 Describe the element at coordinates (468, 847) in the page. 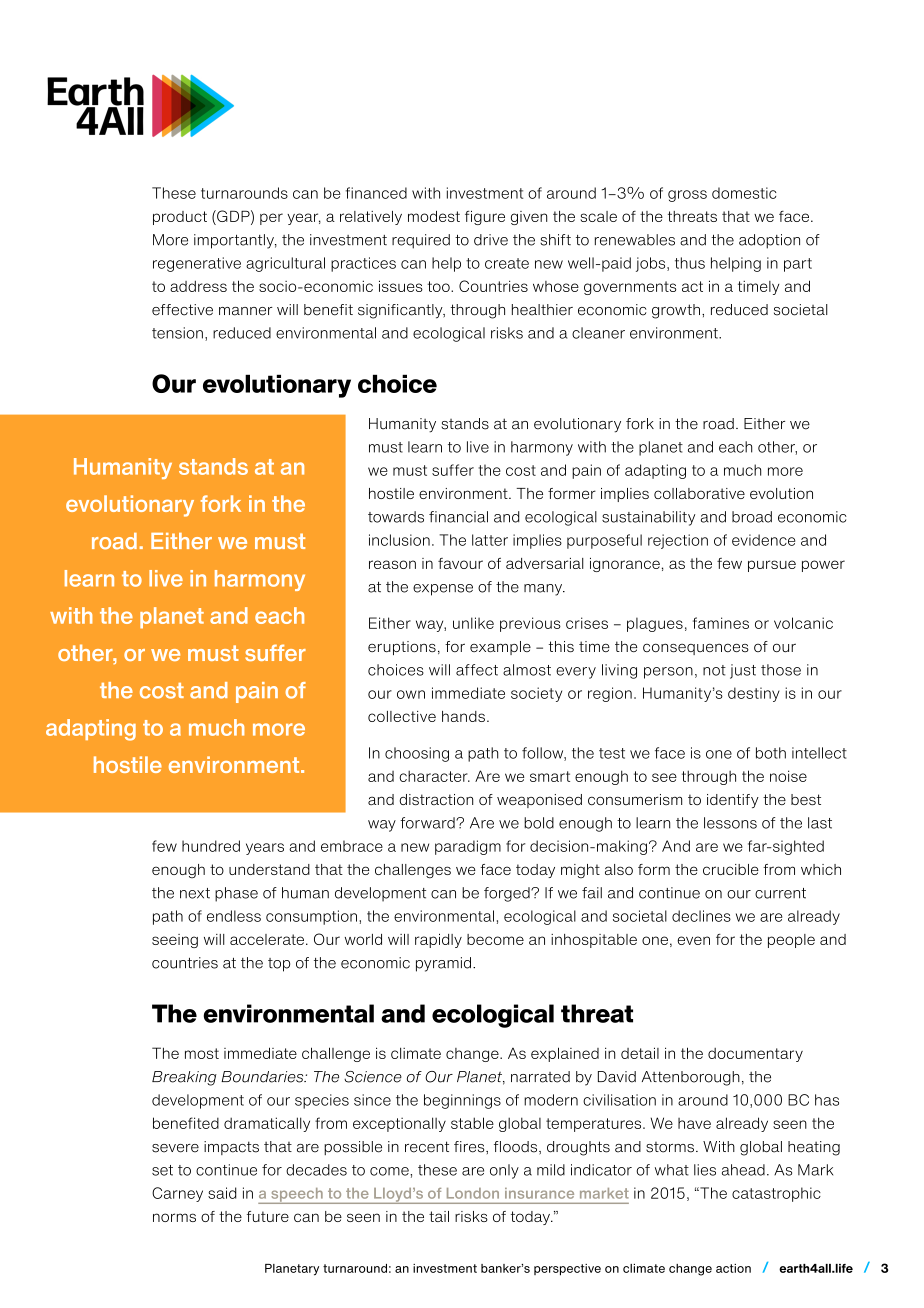

I see `paradigm` at that location.
